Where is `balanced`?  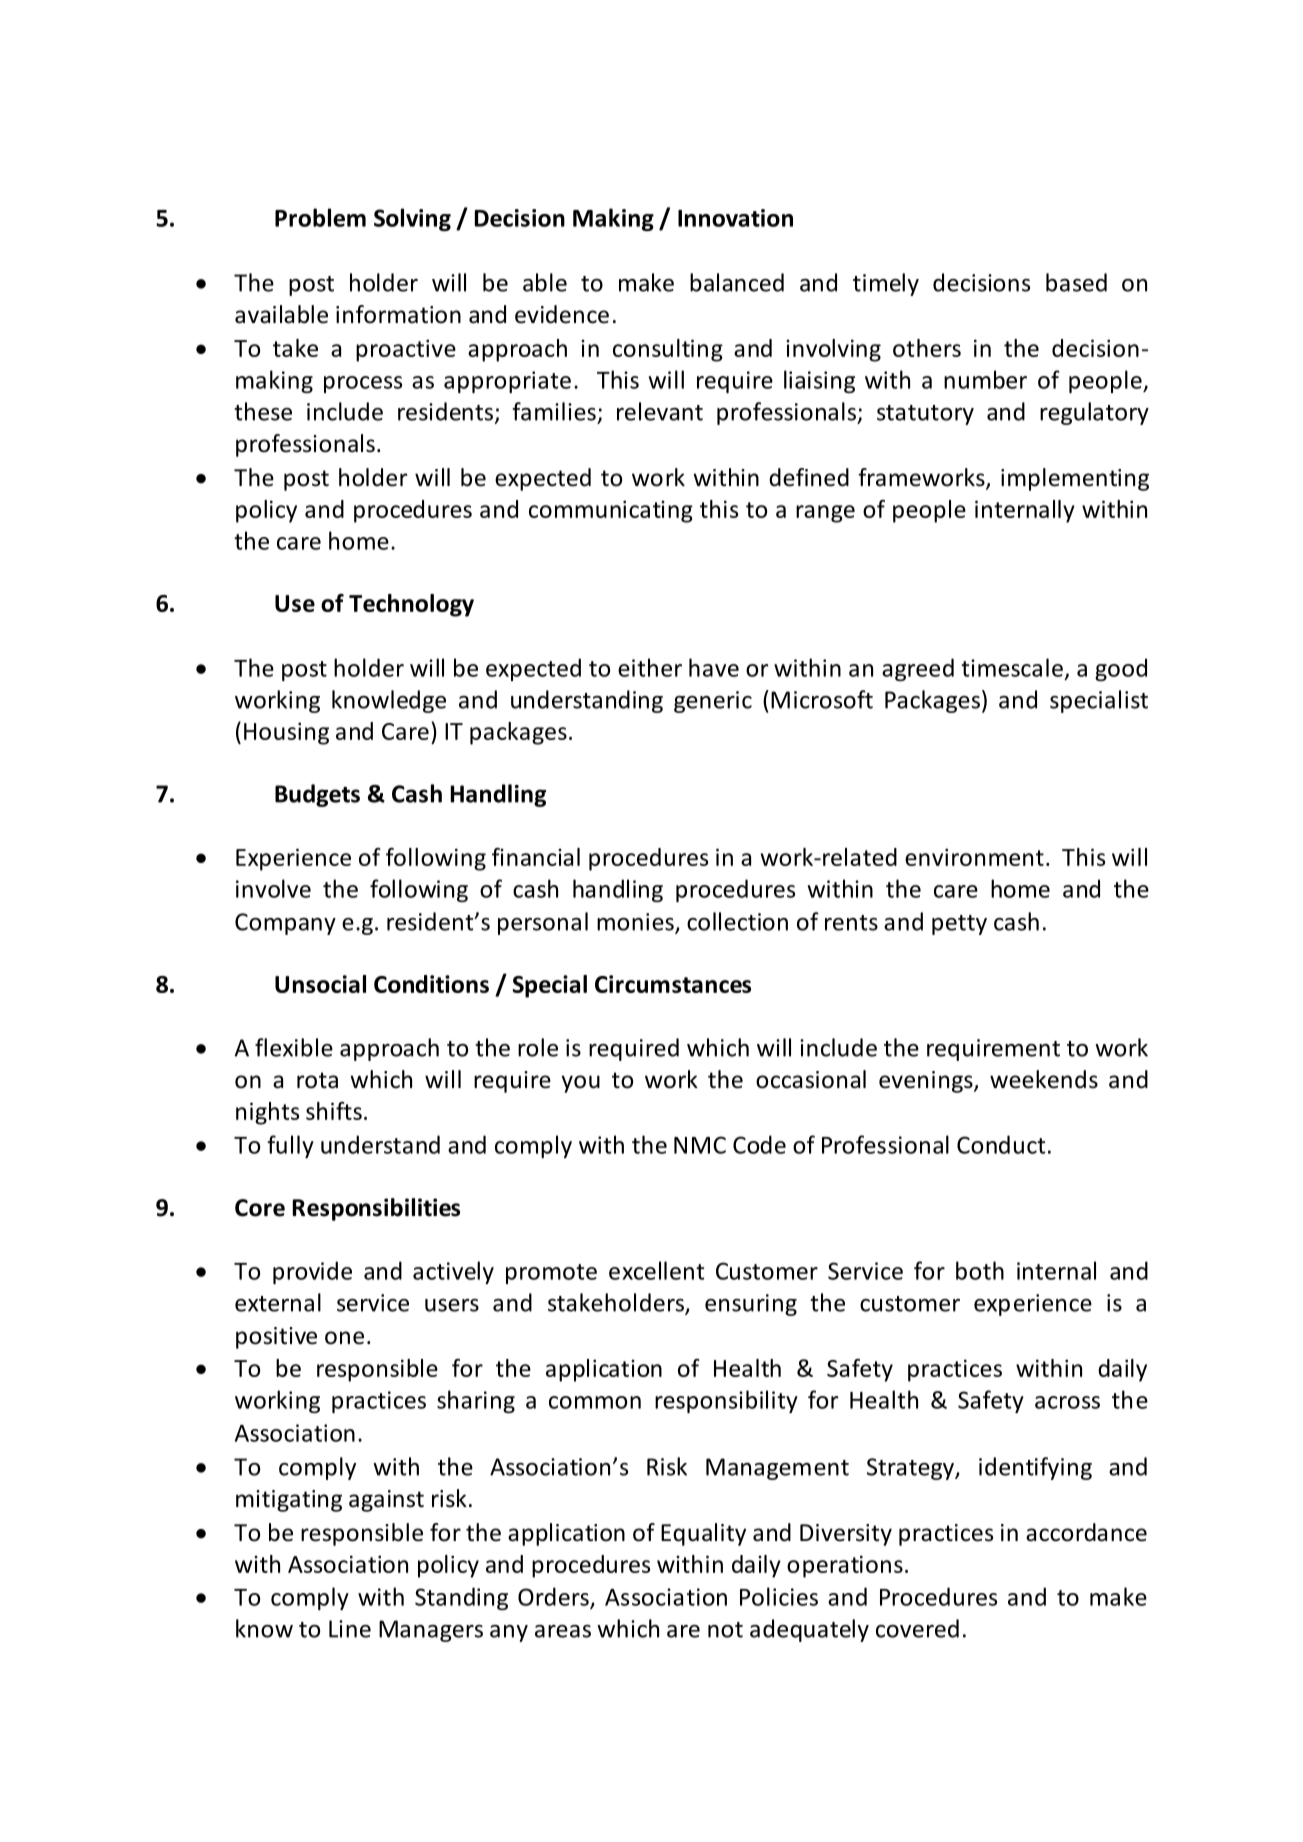 balanced is located at coordinates (737, 282).
